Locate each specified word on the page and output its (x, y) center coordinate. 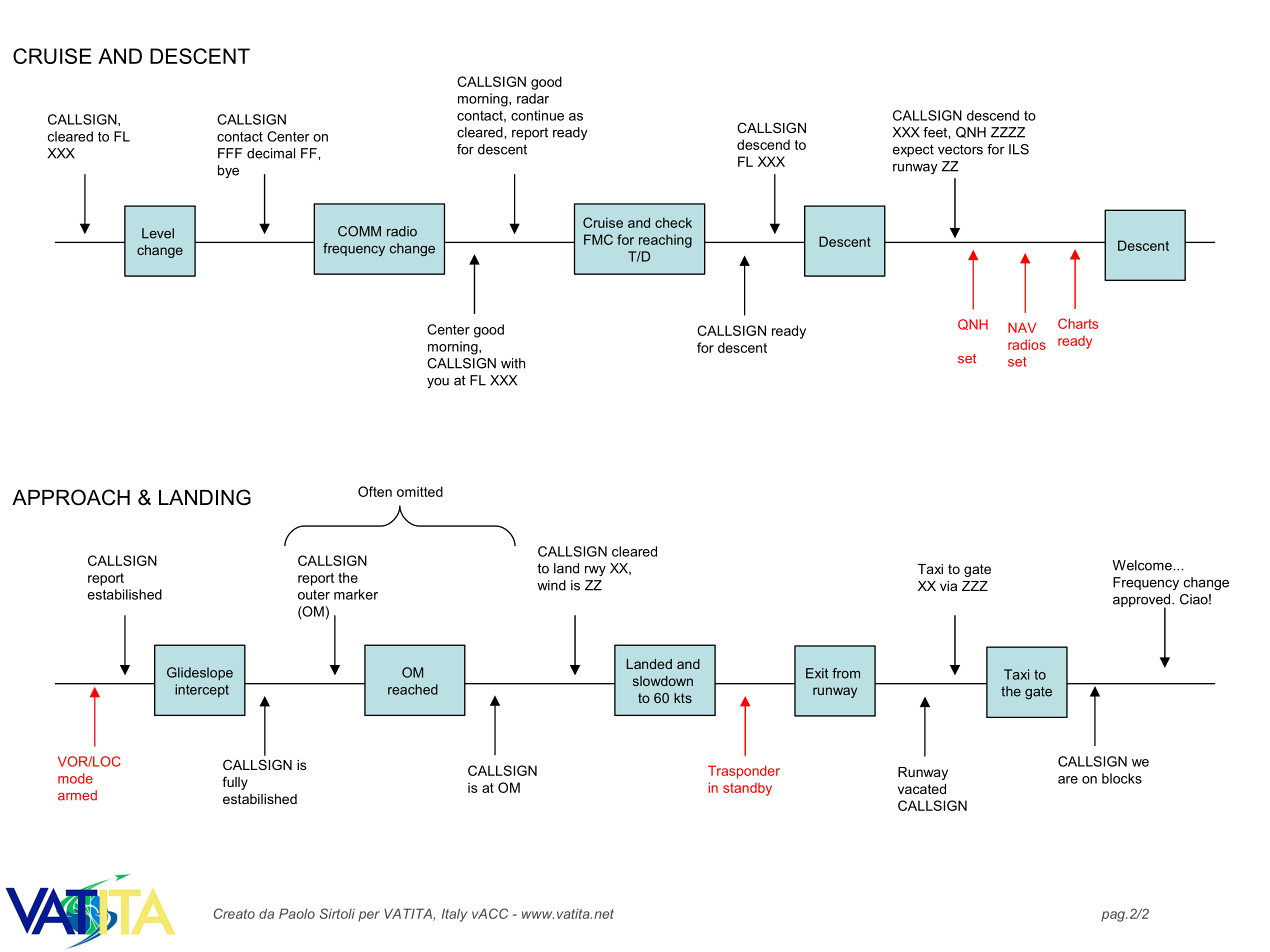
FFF (230, 153)
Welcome (1143, 565)
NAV (1022, 327)
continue (537, 115)
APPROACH (71, 497)
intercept (202, 691)
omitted (420, 491)
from (846, 673)
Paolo (297, 913)
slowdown (663, 681)
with (513, 363)
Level (158, 233)
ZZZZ (1008, 132)
